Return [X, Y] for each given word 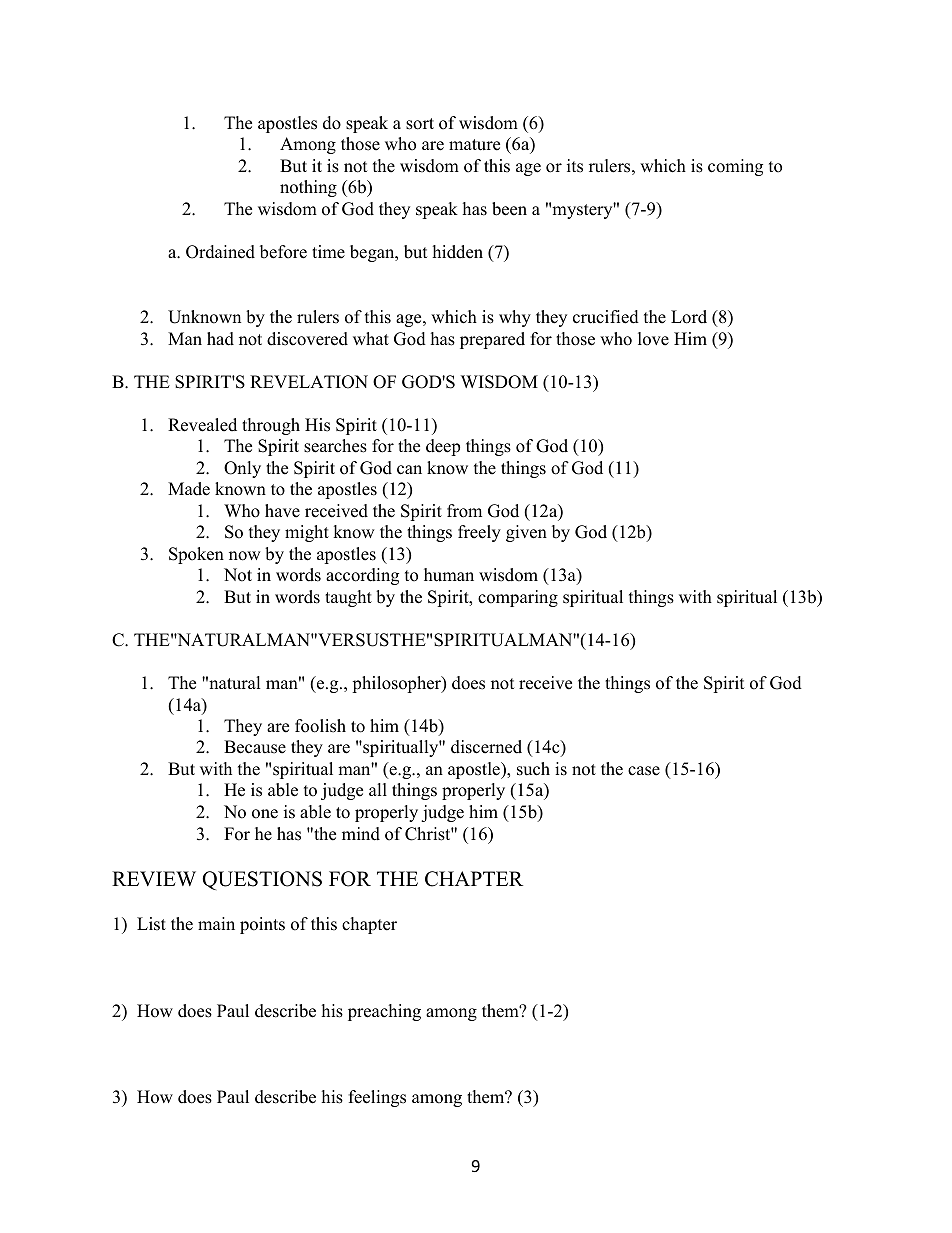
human [449, 575]
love [653, 339]
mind [361, 834]
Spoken [196, 555]
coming [735, 167]
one [265, 814]
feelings [377, 1098]
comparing [518, 598]
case [644, 771]
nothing [308, 188]
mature [474, 145]
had [220, 339]
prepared [492, 340]
